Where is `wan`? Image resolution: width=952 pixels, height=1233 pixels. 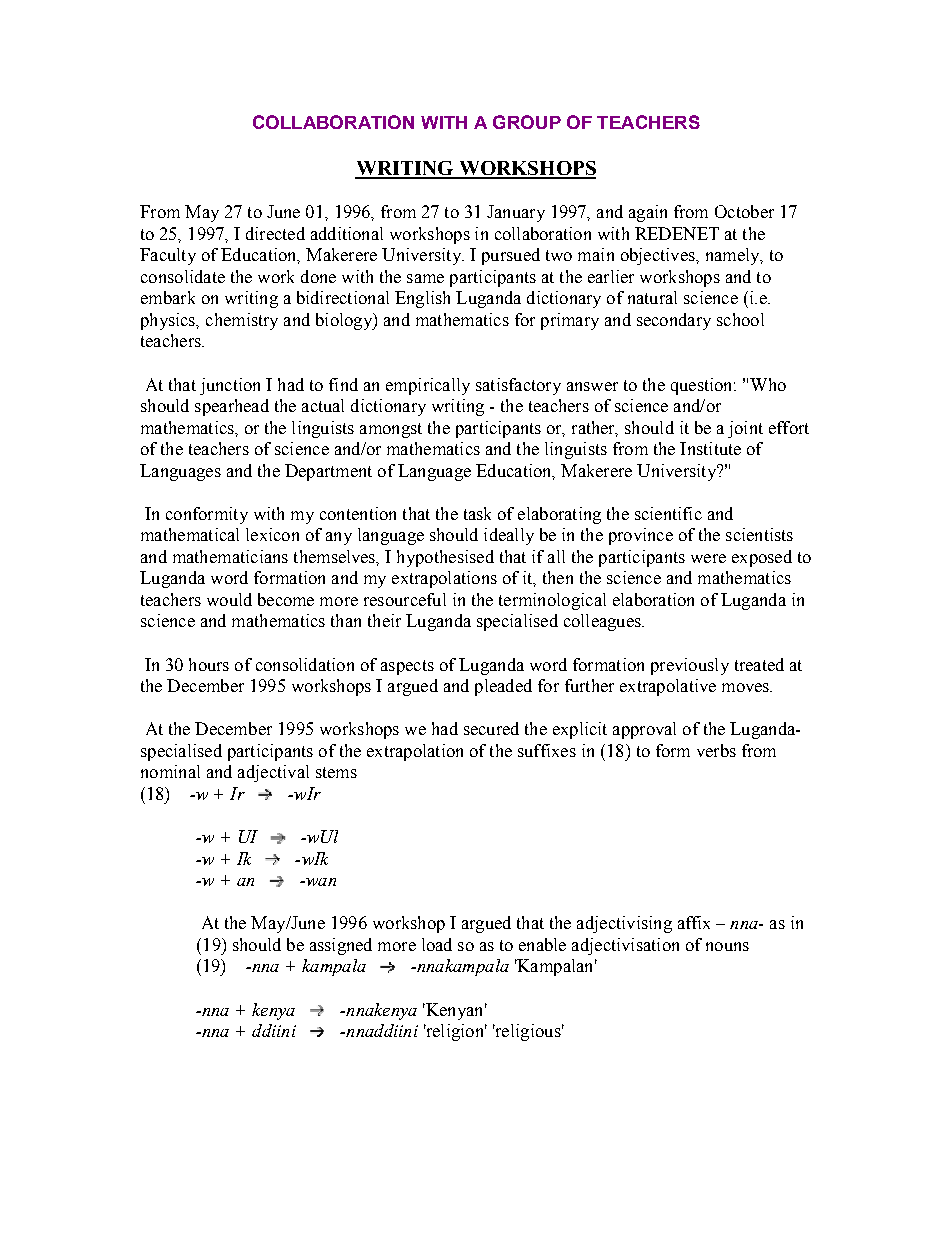
wan is located at coordinates (320, 882).
